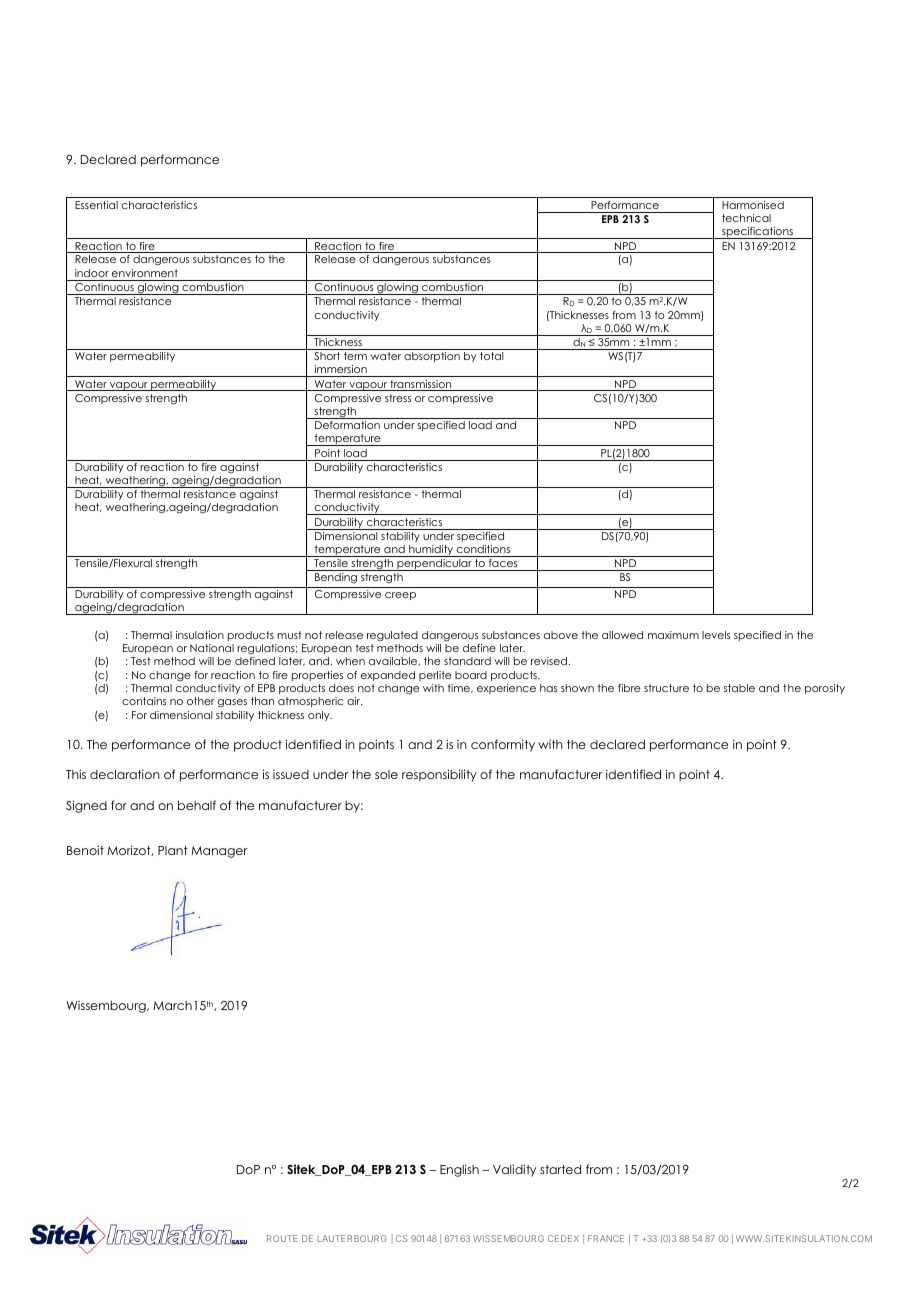  I want to click on Essential, so click(96, 205).
